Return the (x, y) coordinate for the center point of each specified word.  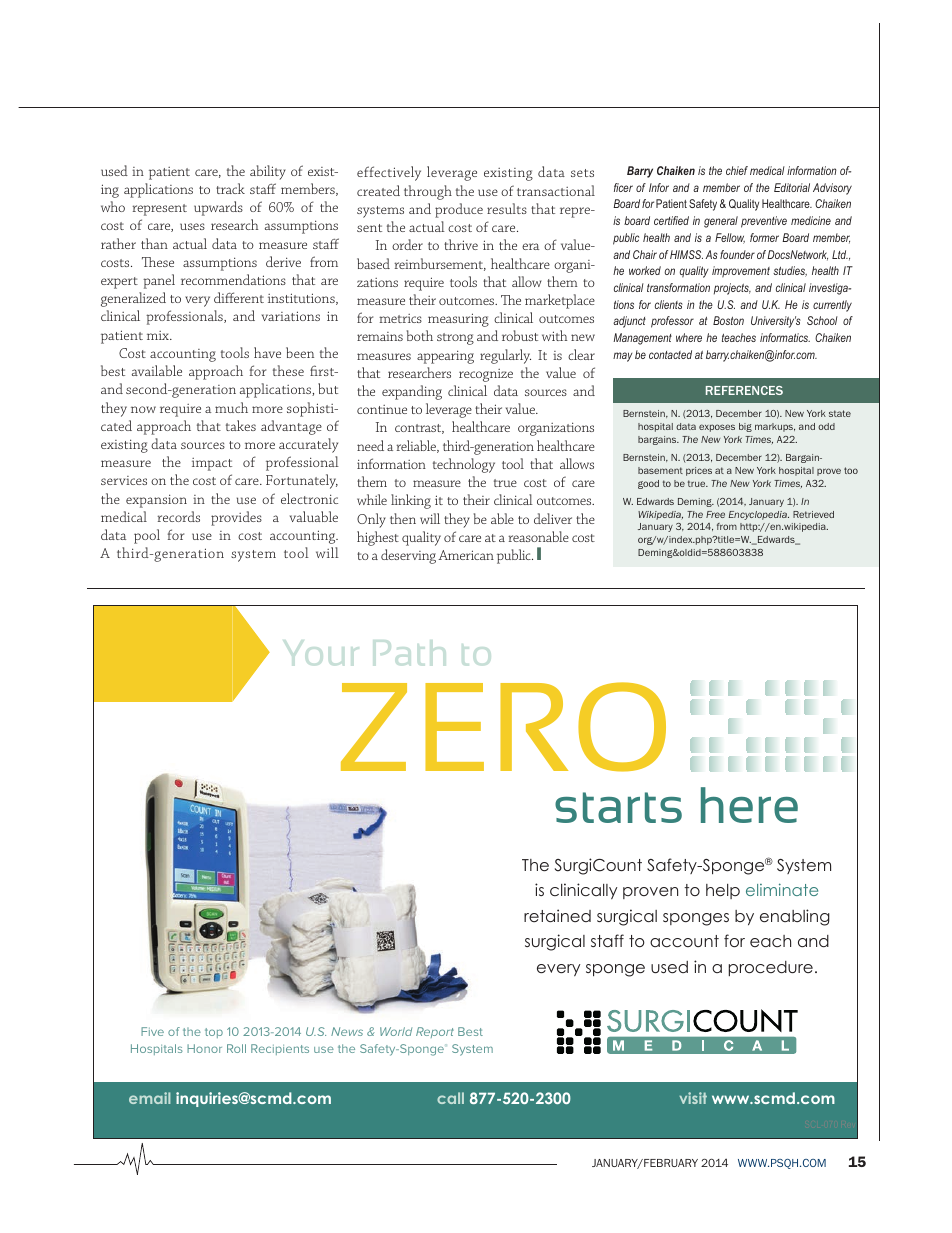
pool (147, 536)
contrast (419, 429)
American (466, 555)
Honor (204, 1048)
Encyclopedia (759, 515)
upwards (218, 208)
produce (459, 210)
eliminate (782, 889)
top (214, 1033)
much (231, 407)
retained (557, 915)
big (745, 427)
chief (737, 170)
